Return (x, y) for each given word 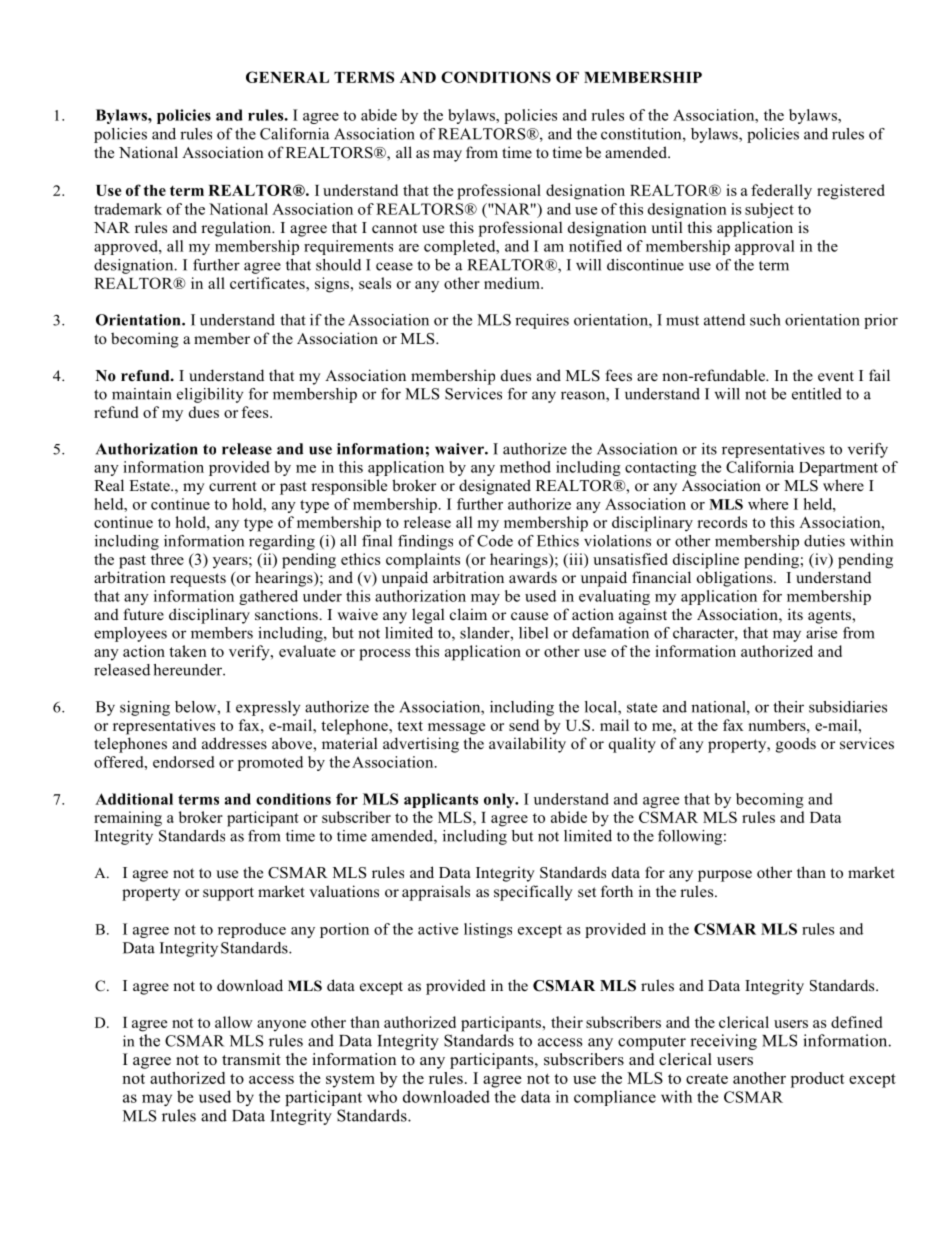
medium (513, 283)
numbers (778, 725)
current (232, 486)
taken (187, 651)
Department (838, 469)
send (524, 725)
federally (781, 192)
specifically (533, 893)
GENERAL (287, 77)
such (765, 320)
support (228, 894)
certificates (268, 283)
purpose (725, 876)
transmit (251, 1059)
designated (495, 487)
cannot (394, 228)
